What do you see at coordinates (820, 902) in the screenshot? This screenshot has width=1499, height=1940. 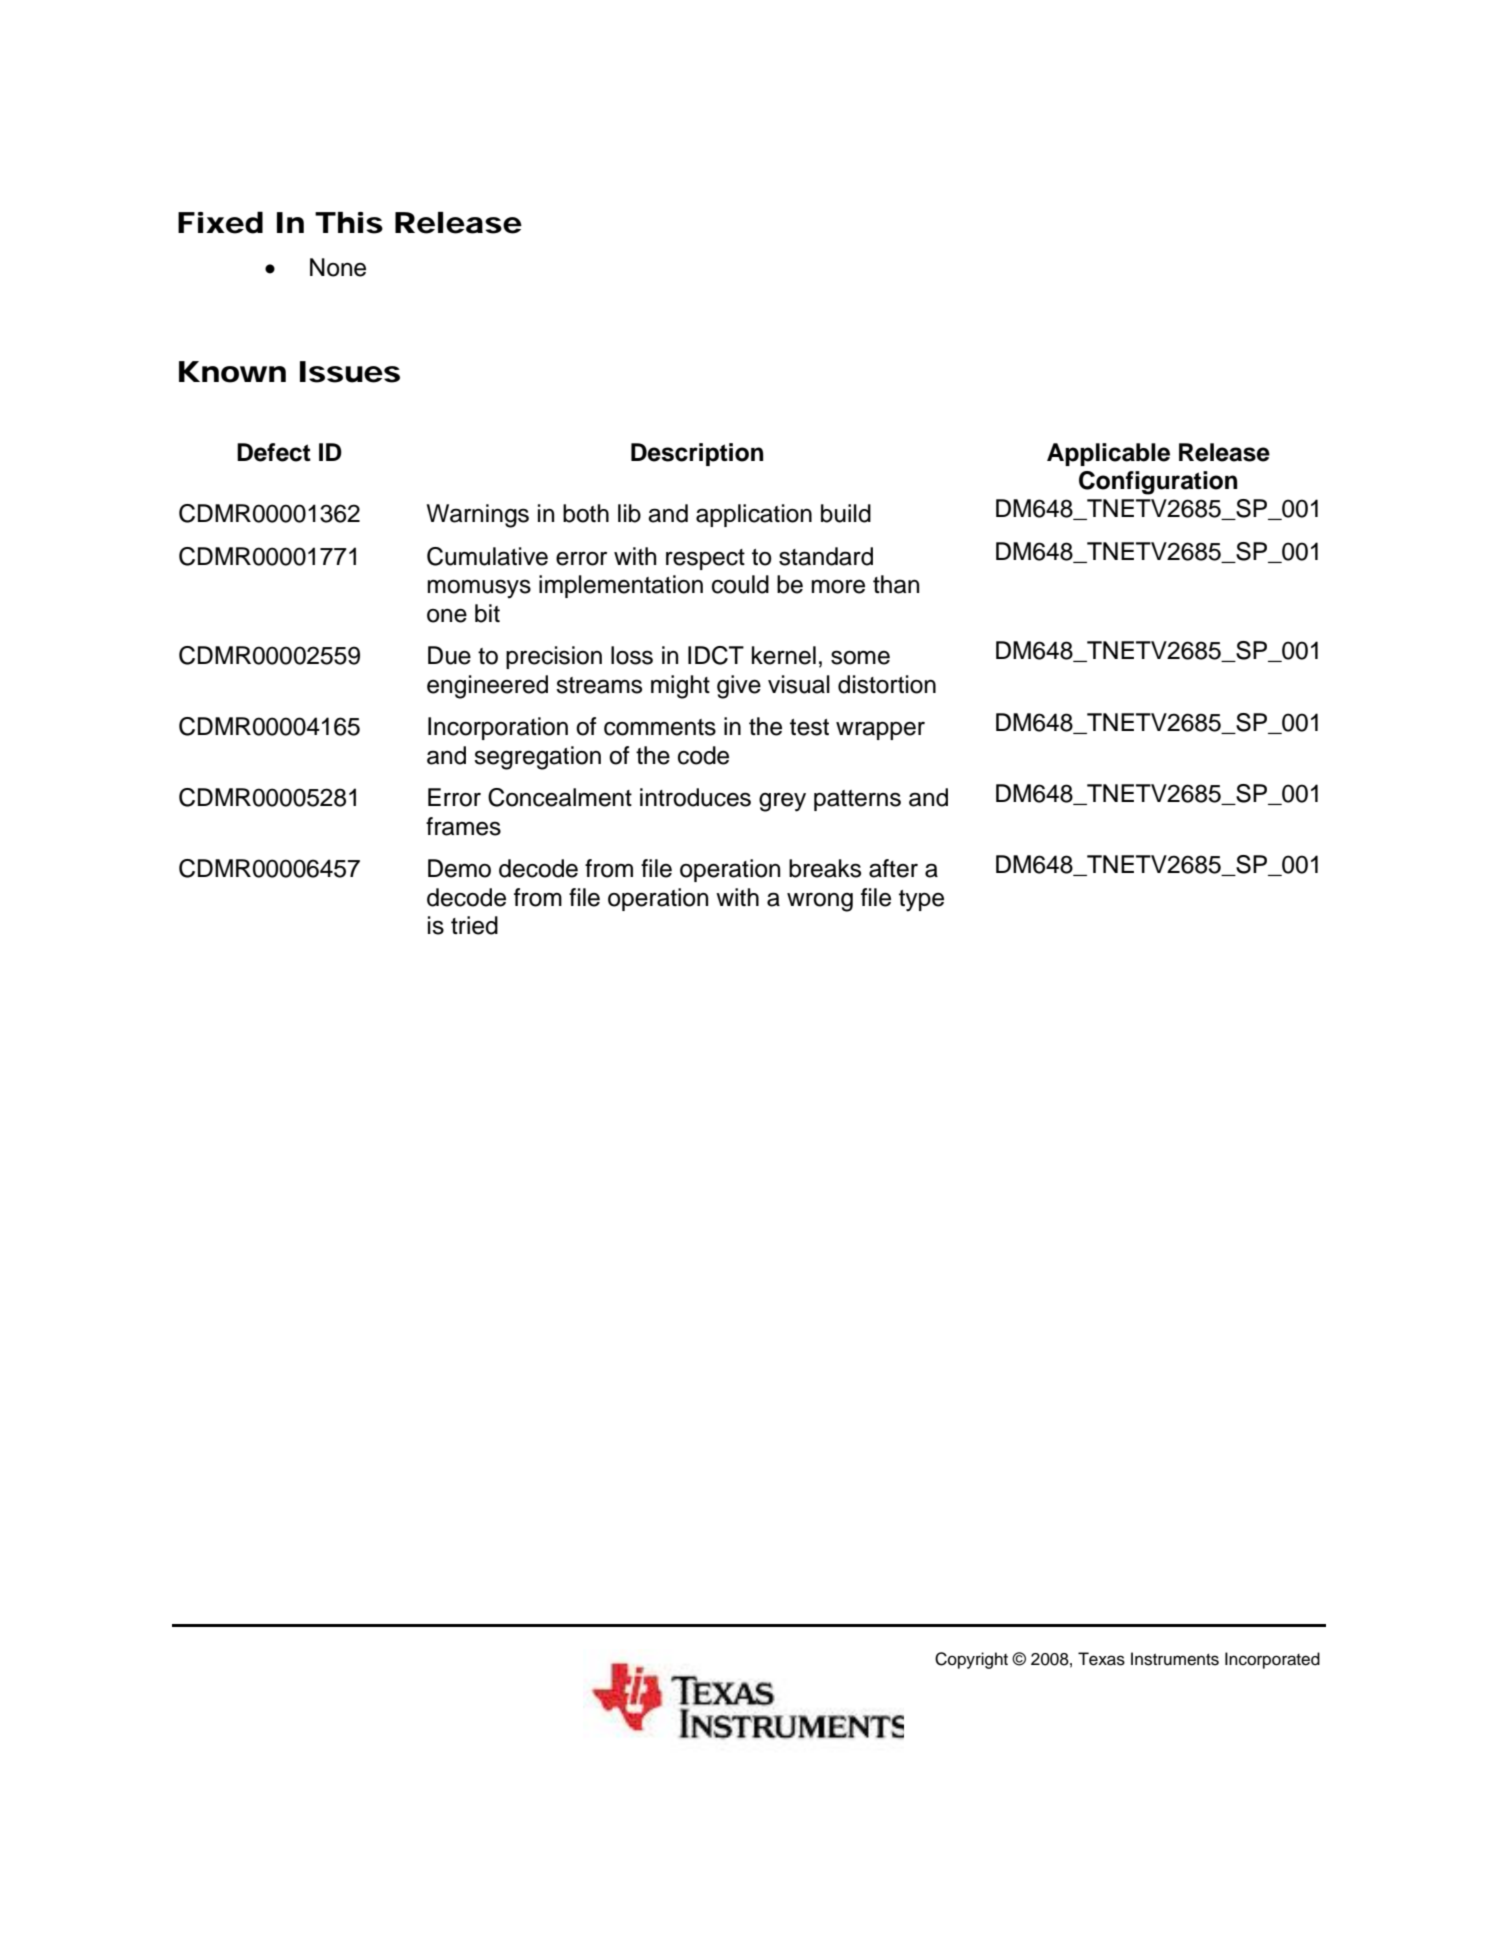 I see `wrong` at bounding box center [820, 902].
